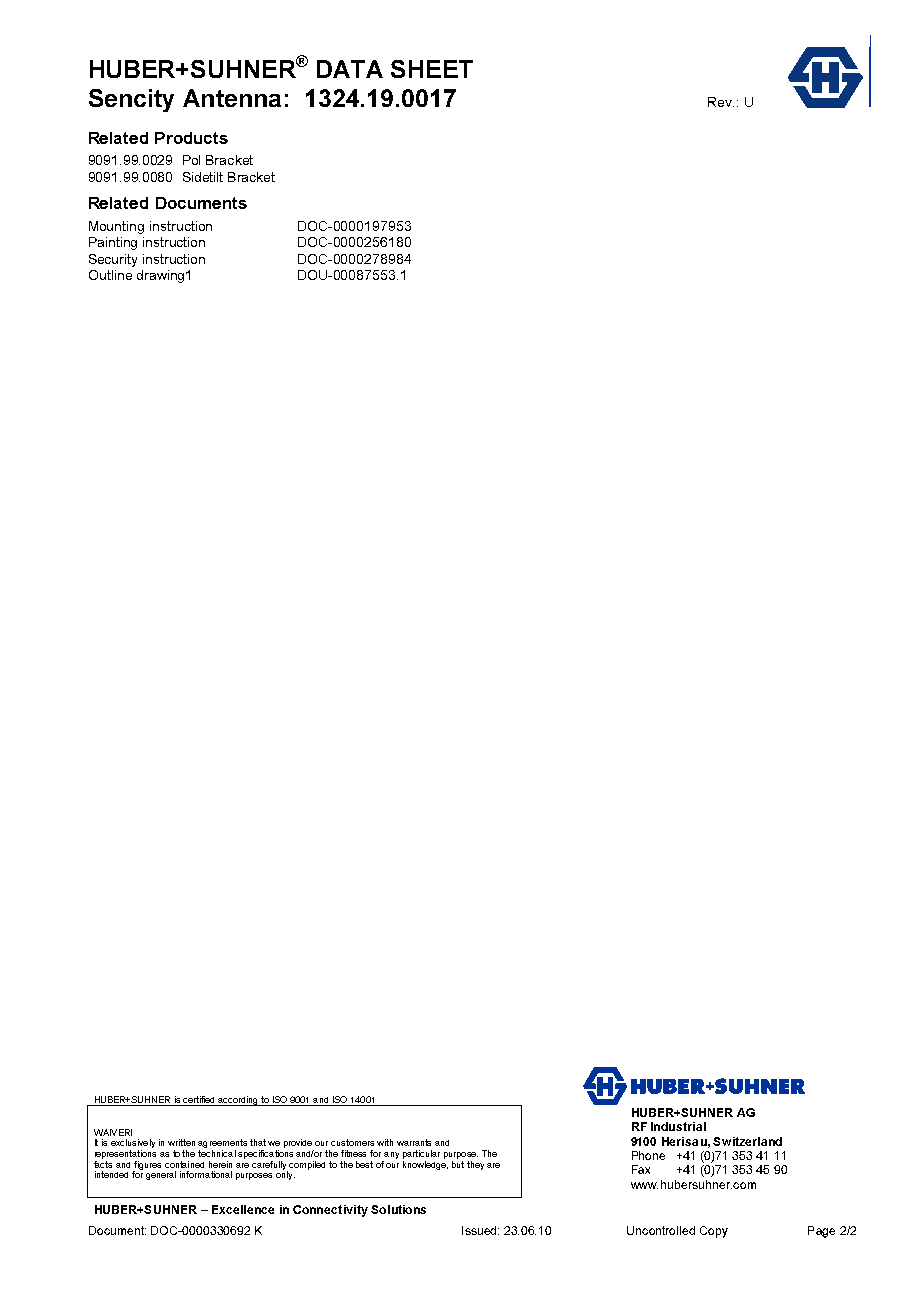  Describe the element at coordinates (475, 1165) in the document. I see `they` at that location.
